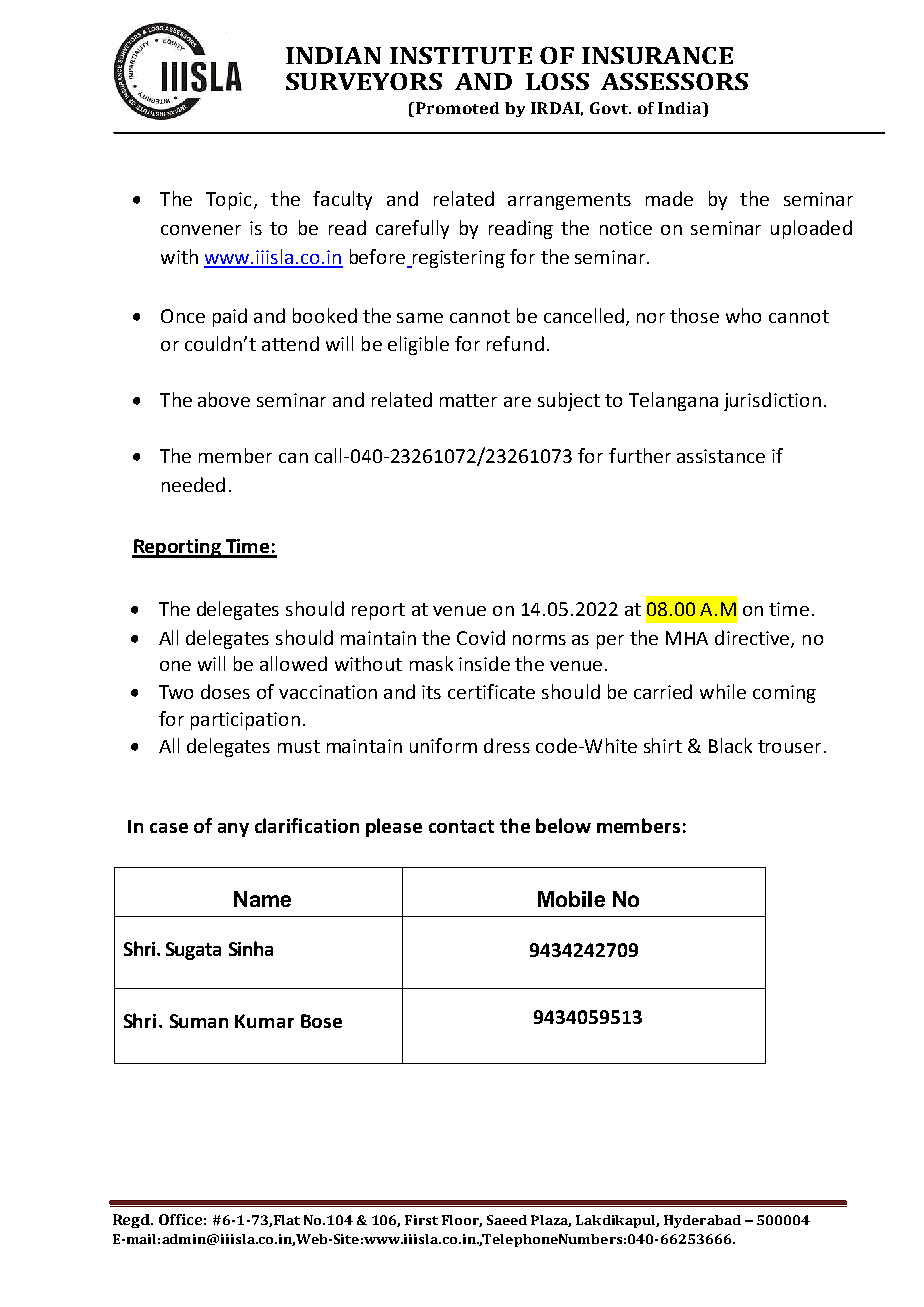  Describe the element at coordinates (481, 637) in the screenshot. I see `Covid` at that location.
